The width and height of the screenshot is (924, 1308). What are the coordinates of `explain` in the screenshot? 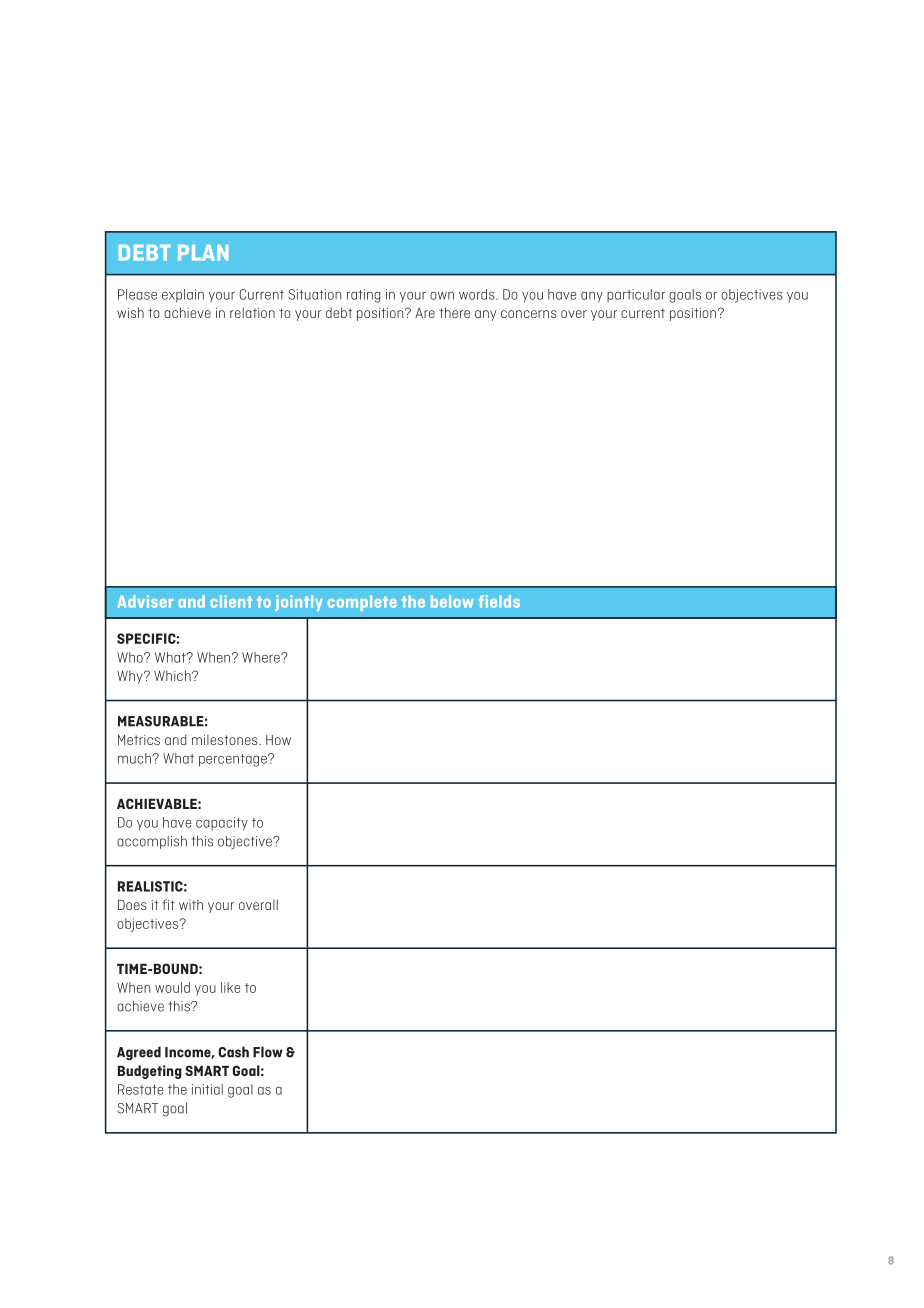 It's located at (183, 296).
